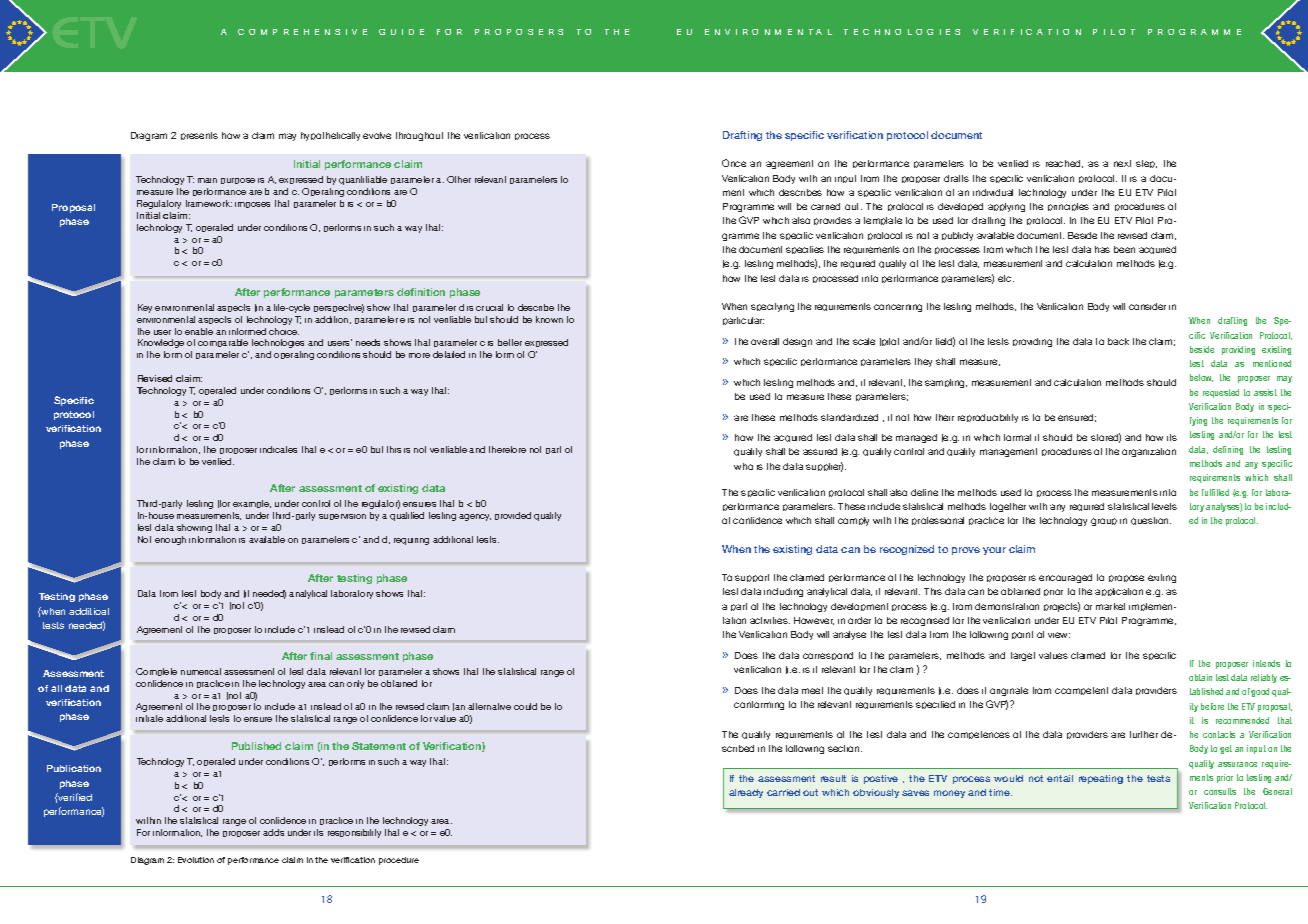 Image resolution: width=1308 pixels, height=924 pixels. What do you see at coordinates (321, 656) in the screenshot?
I see `final` at bounding box center [321, 656].
